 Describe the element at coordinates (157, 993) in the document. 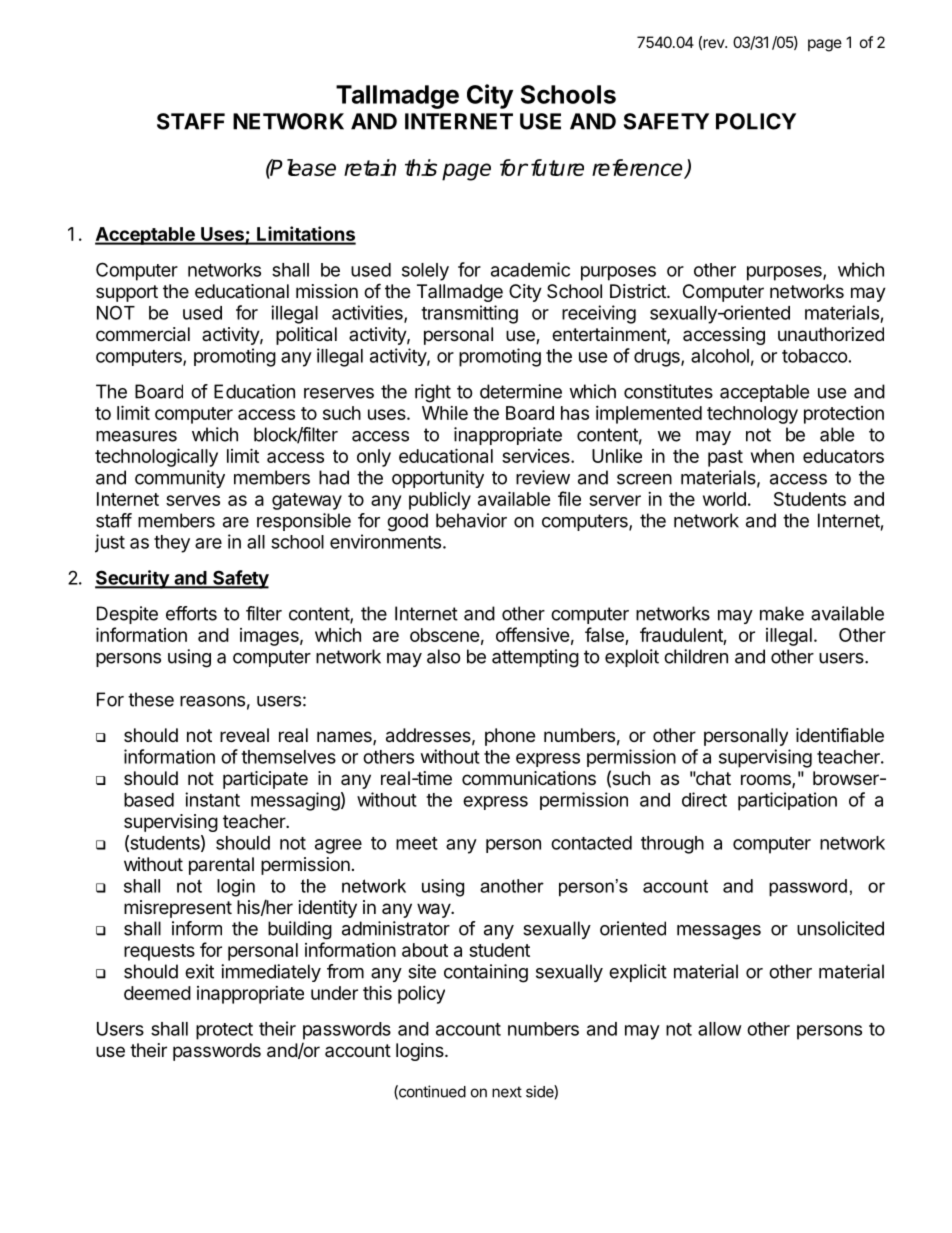

I see `deemed` at that location.
